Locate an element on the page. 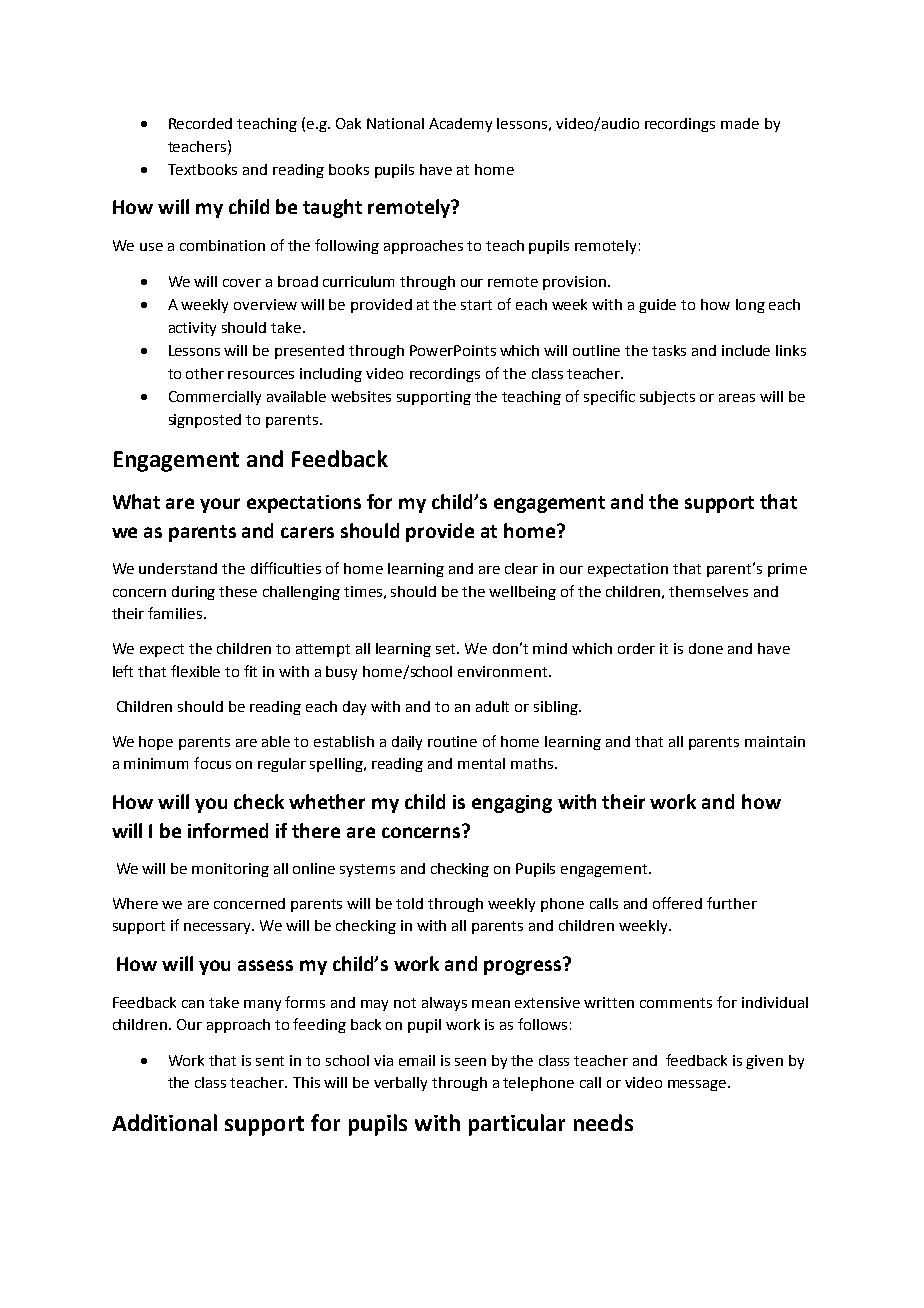 This page has width=924, height=1308. Recorded is located at coordinates (200, 123).
